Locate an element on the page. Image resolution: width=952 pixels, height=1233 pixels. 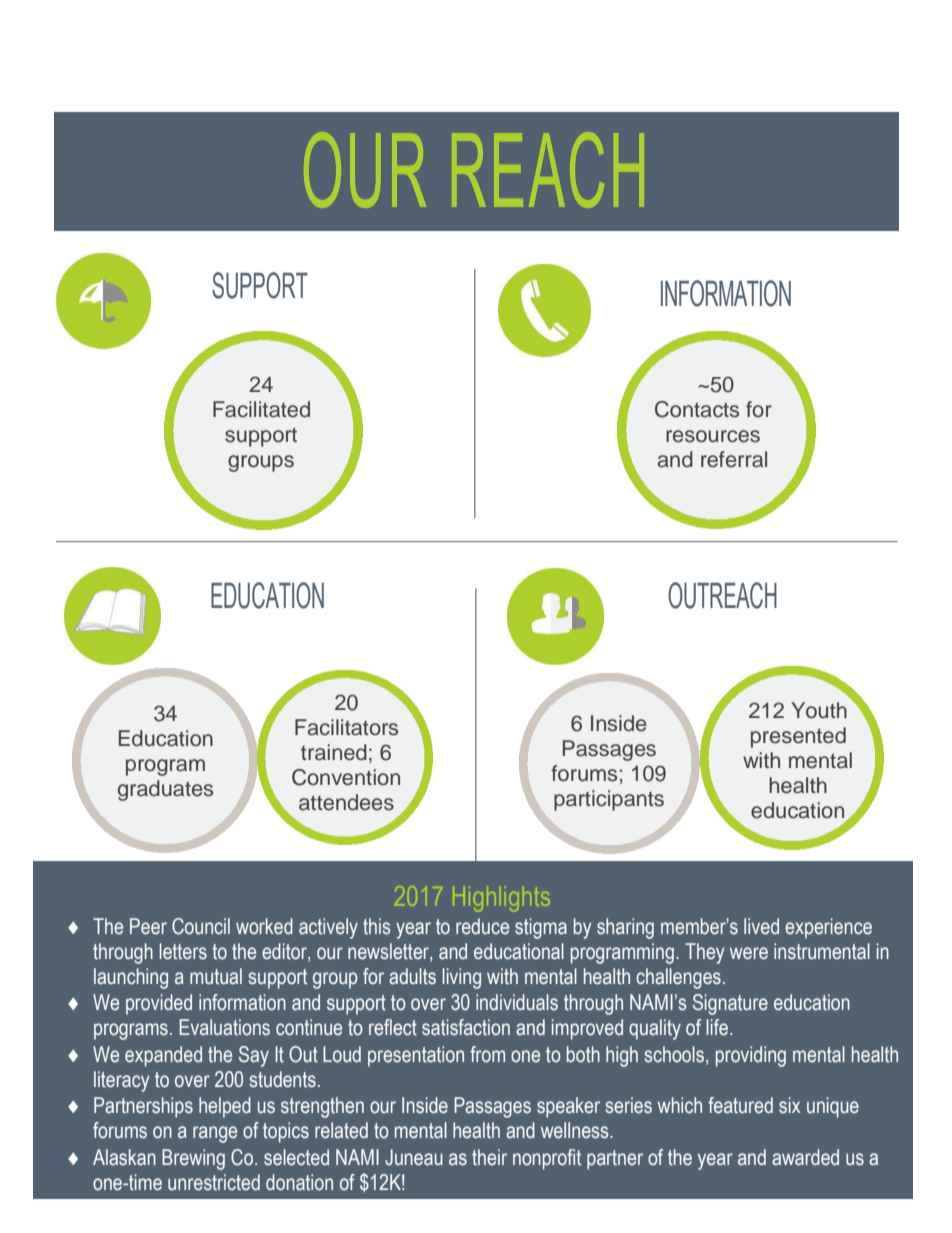
Facilitated is located at coordinates (261, 409).
